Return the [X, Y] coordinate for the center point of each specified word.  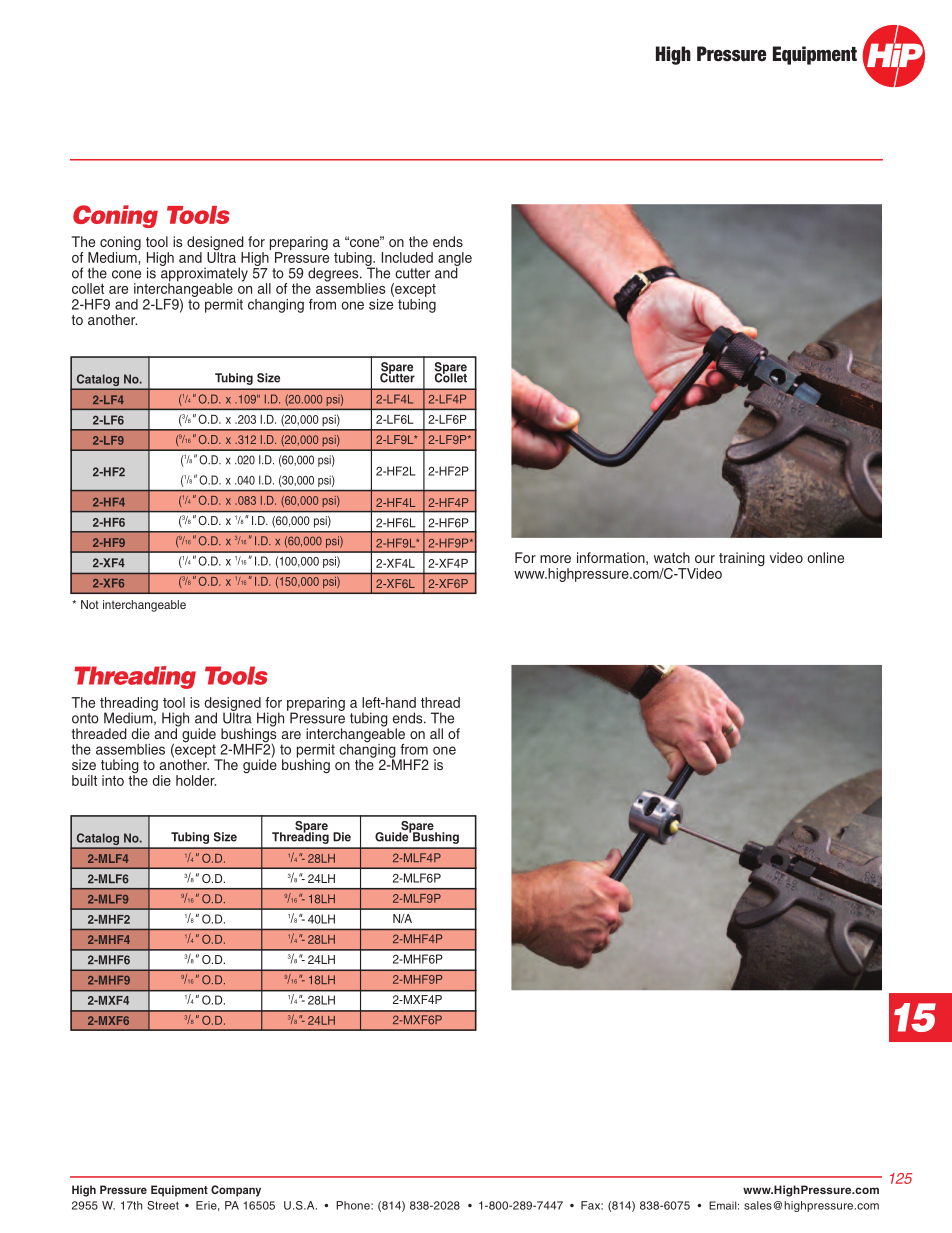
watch [672, 557]
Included [407, 257]
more [555, 559]
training [742, 559]
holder [196, 780]
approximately [204, 274]
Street [163, 1205]
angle [455, 260]
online [826, 557]
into [113, 780]
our [705, 559]
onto [85, 718]
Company [236, 1191]
